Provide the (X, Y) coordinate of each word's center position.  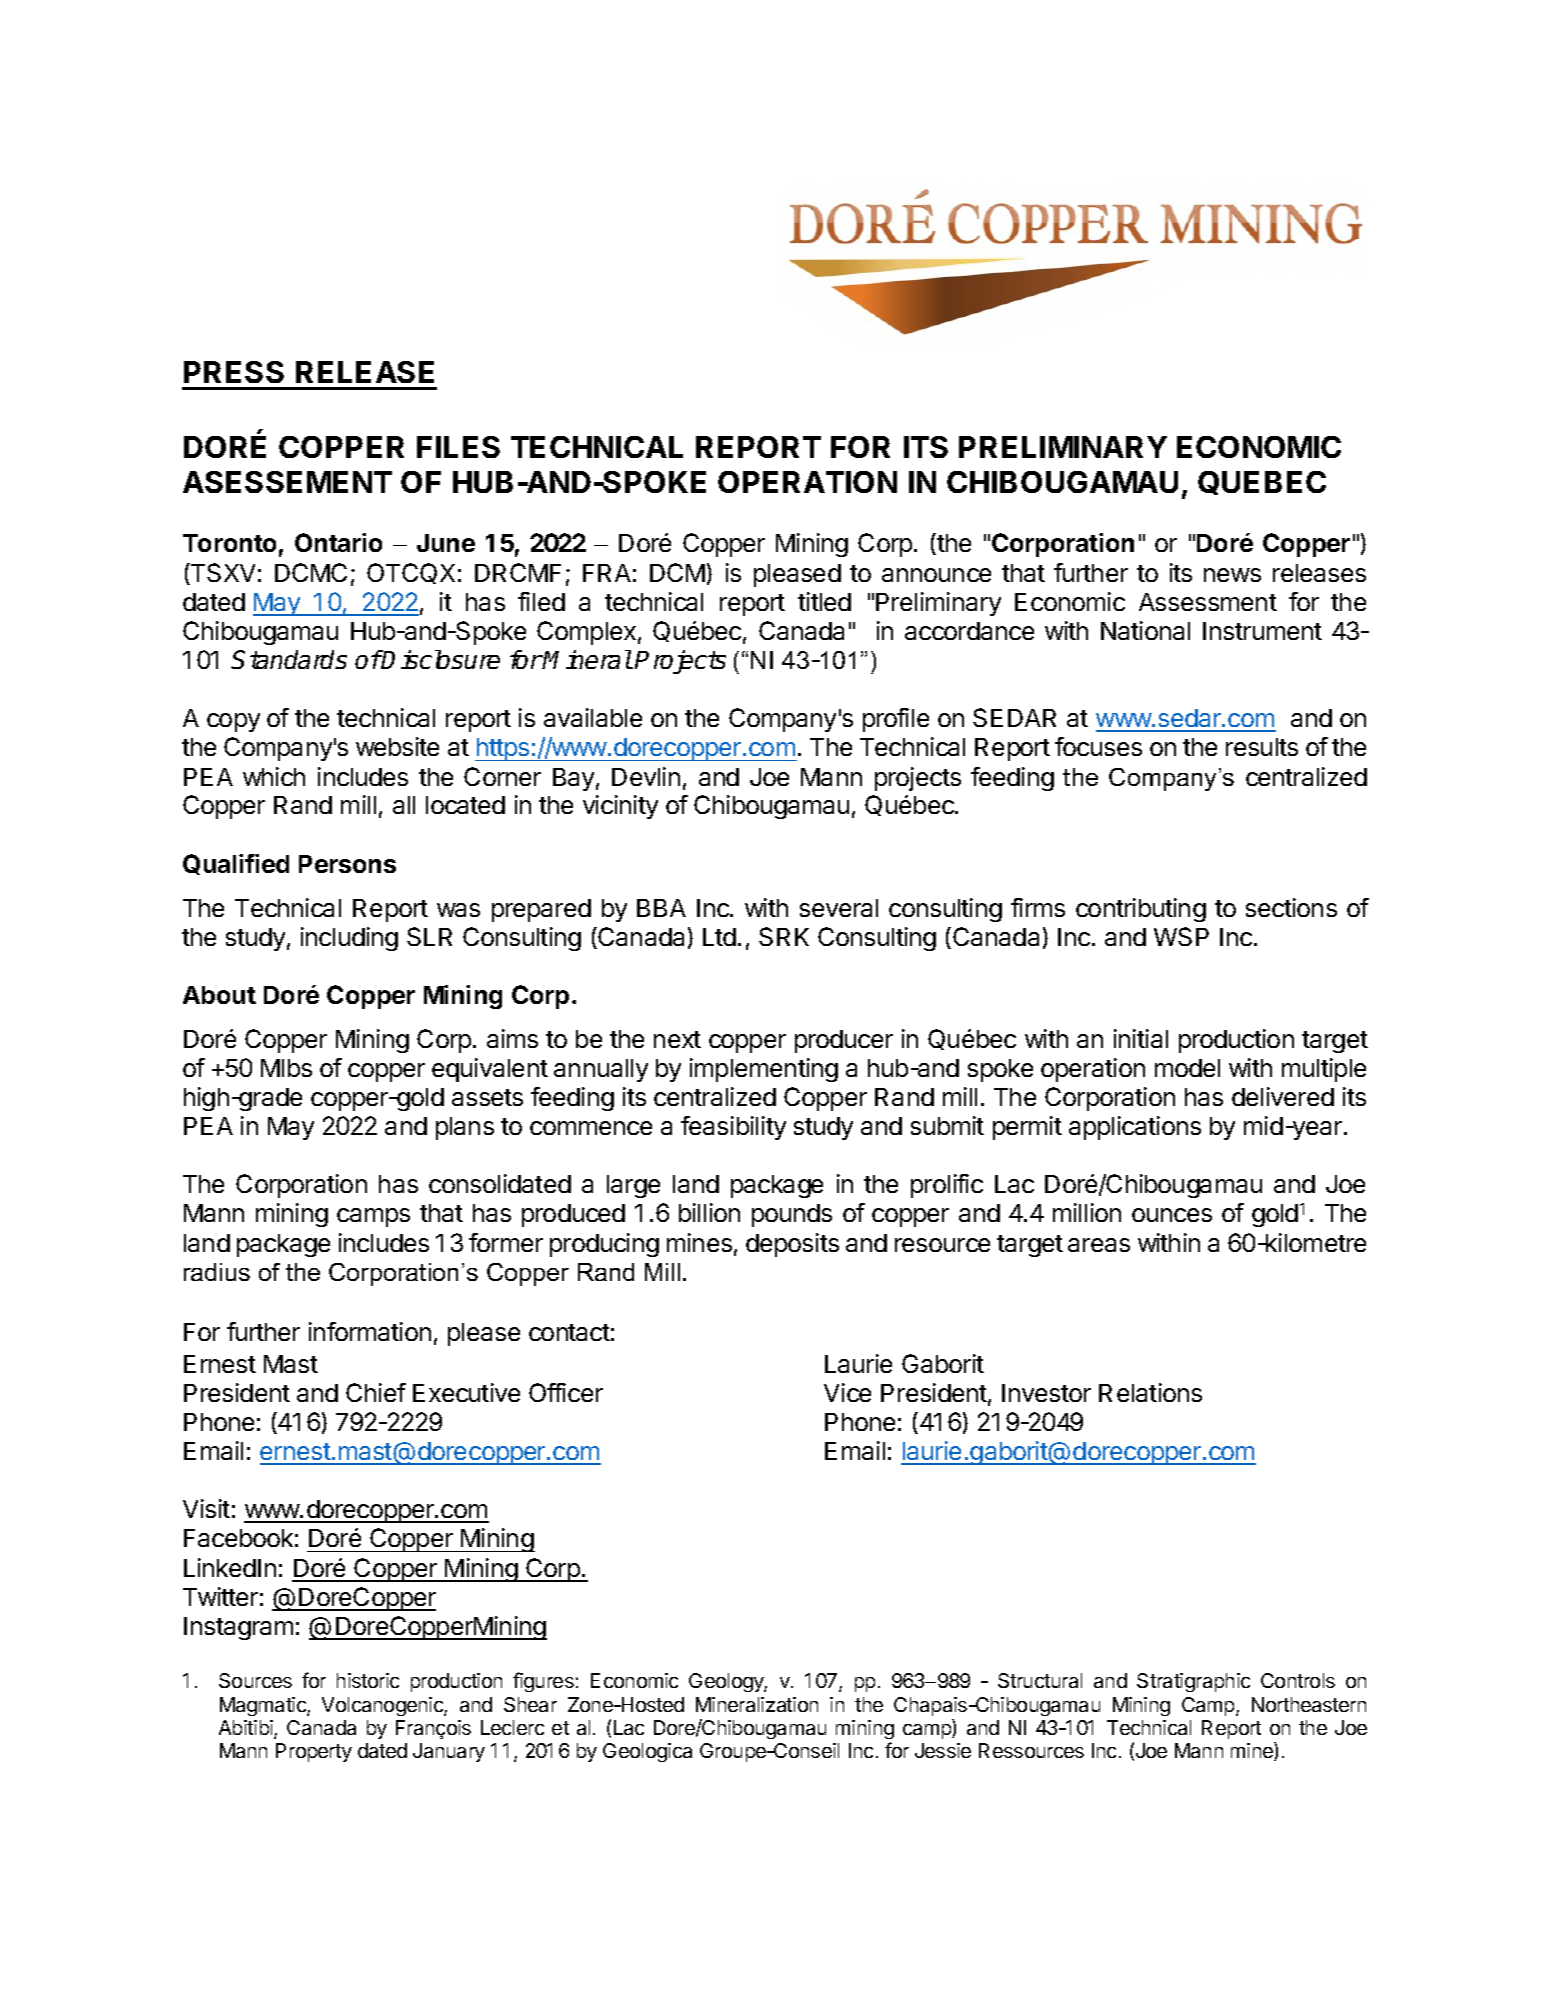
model (1187, 1068)
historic (368, 1680)
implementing (764, 1070)
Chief (376, 1392)
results (1262, 747)
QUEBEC (1262, 483)
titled (824, 601)
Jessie (943, 1750)
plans (465, 1128)
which (274, 776)
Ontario (338, 542)
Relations (1150, 1392)
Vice (847, 1392)
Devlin (646, 776)
